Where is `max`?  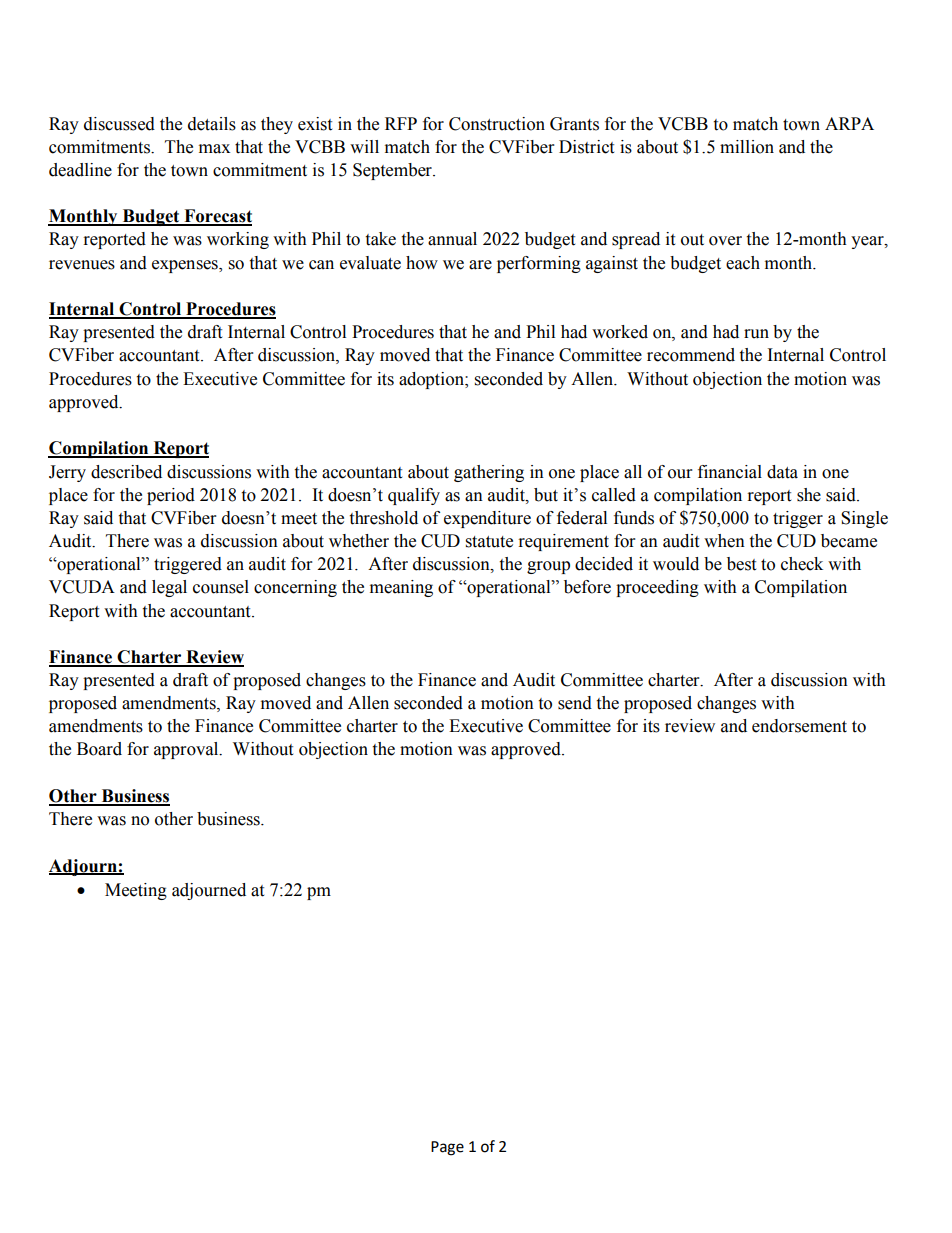
max is located at coordinates (214, 149).
